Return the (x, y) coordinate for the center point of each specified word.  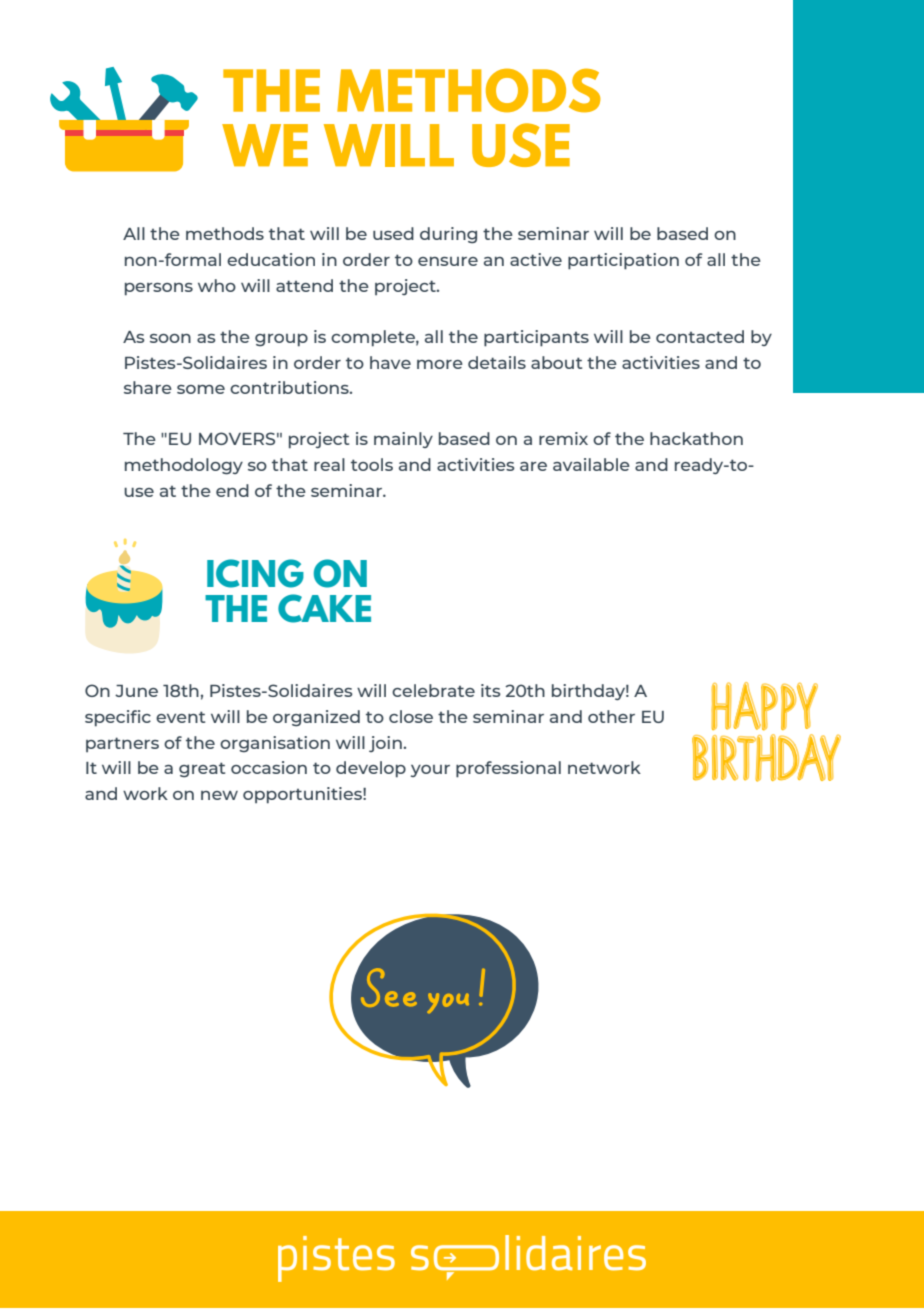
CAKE (324, 608)
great (202, 770)
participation (623, 261)
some (201, 389)
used (393, 233)
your (430, 771)
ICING (255, 573)
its (491, 690)
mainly (403, 440)
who (217, 285)
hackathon (696, 438)
